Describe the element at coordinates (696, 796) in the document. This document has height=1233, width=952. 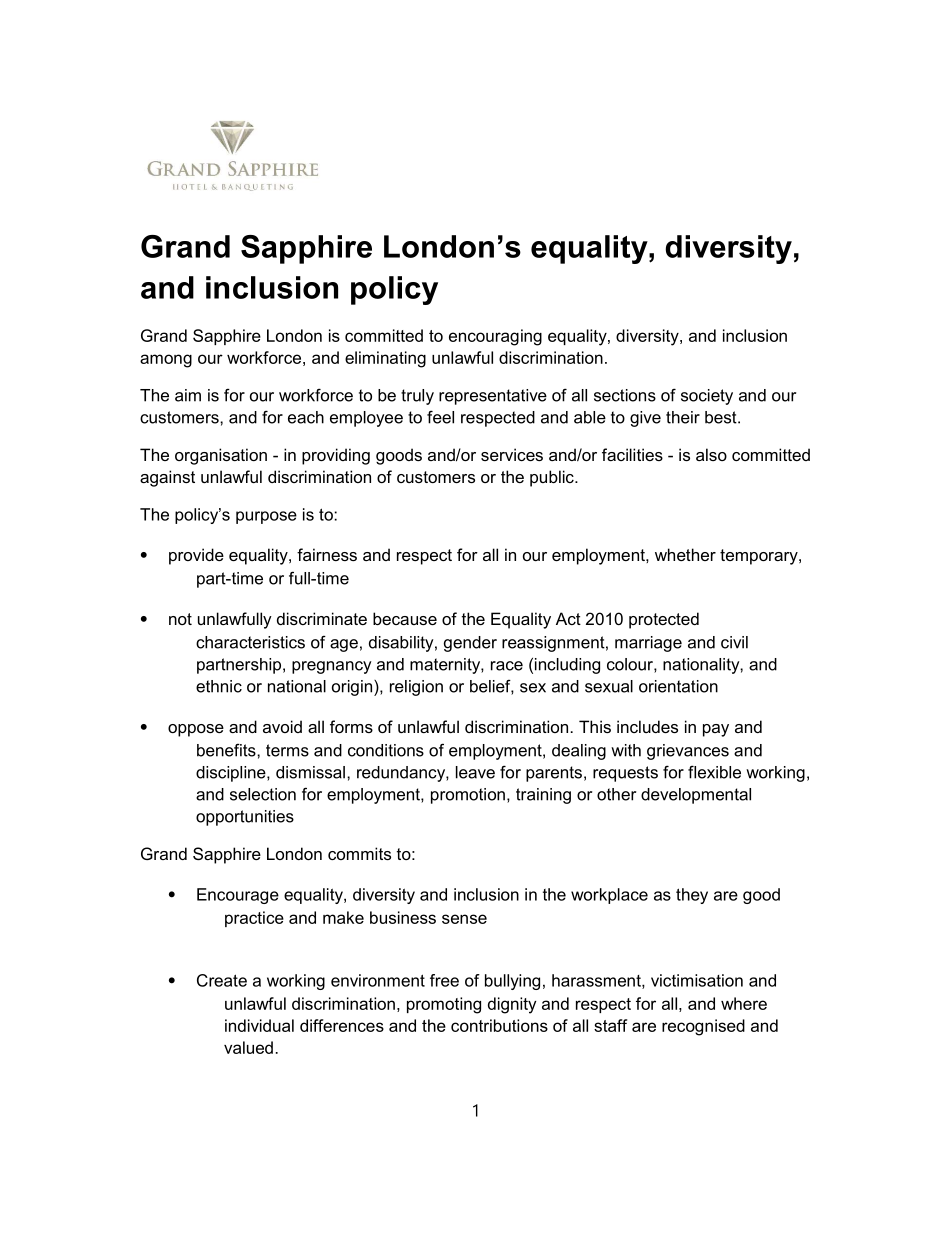
I see `developmental` at that location.
